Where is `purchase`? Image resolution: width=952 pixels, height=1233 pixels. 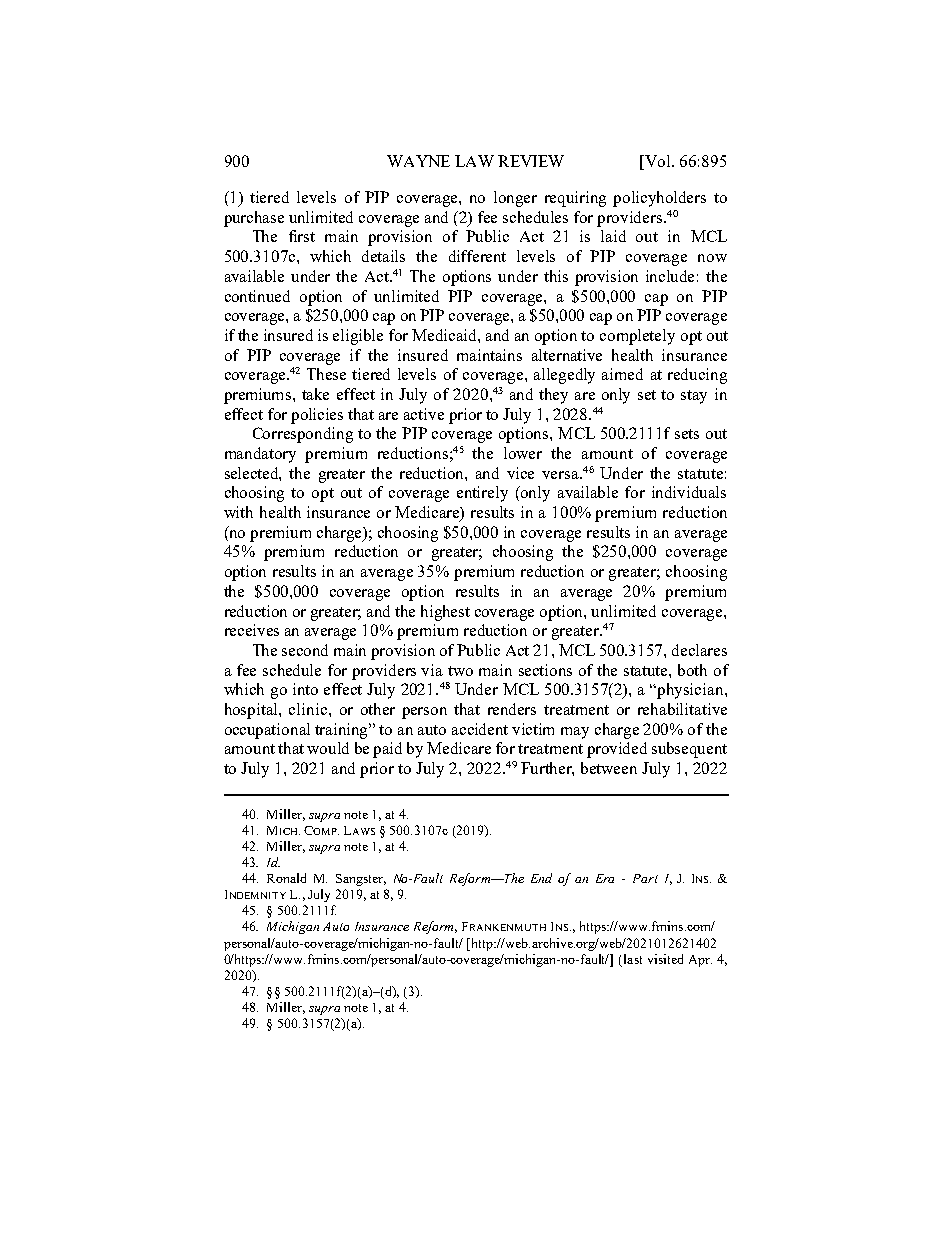
purchase is located at coordinates (254, 219).
